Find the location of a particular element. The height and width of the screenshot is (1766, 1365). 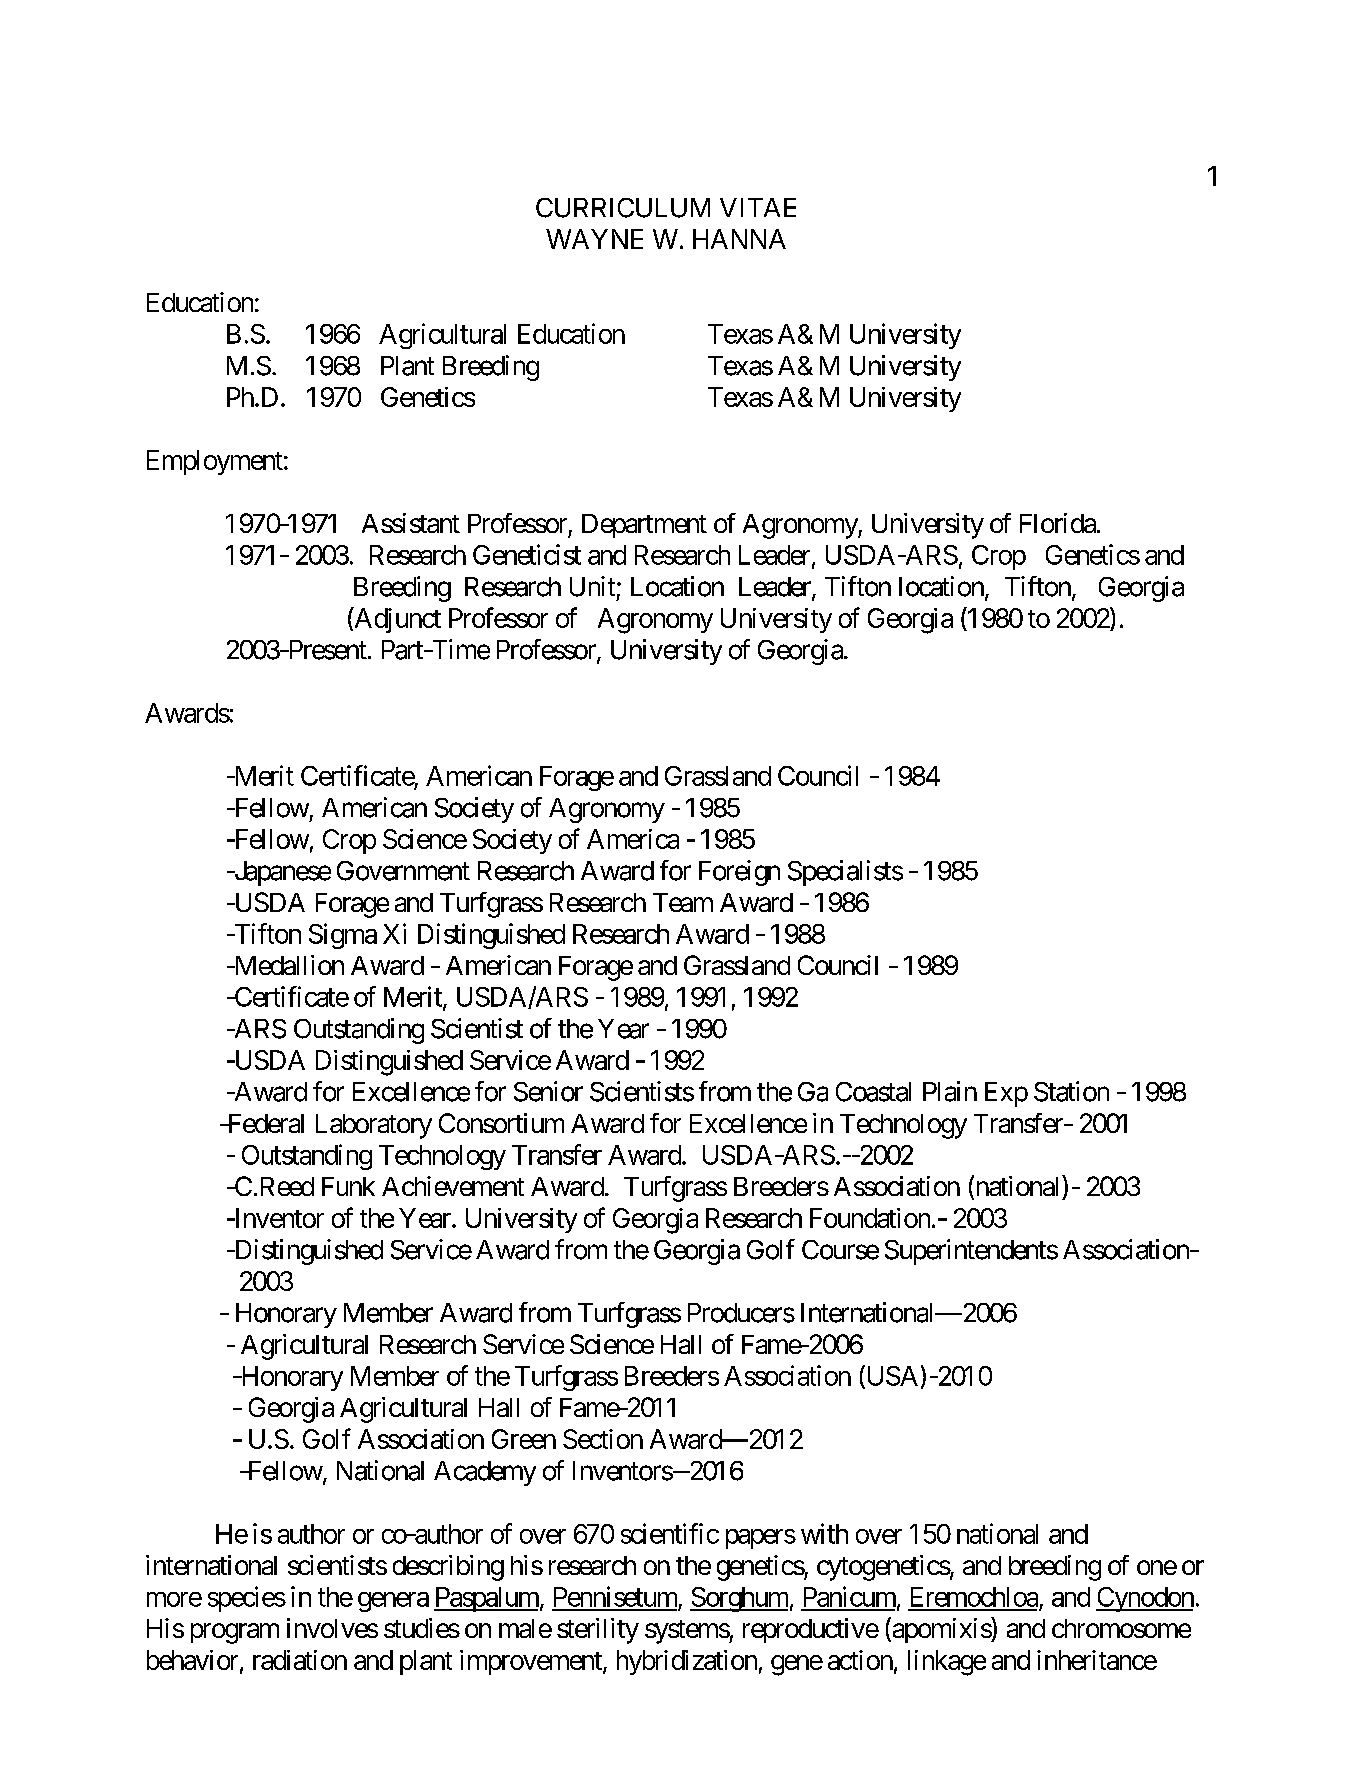

VITAE is located at coordinates (758, 207).
